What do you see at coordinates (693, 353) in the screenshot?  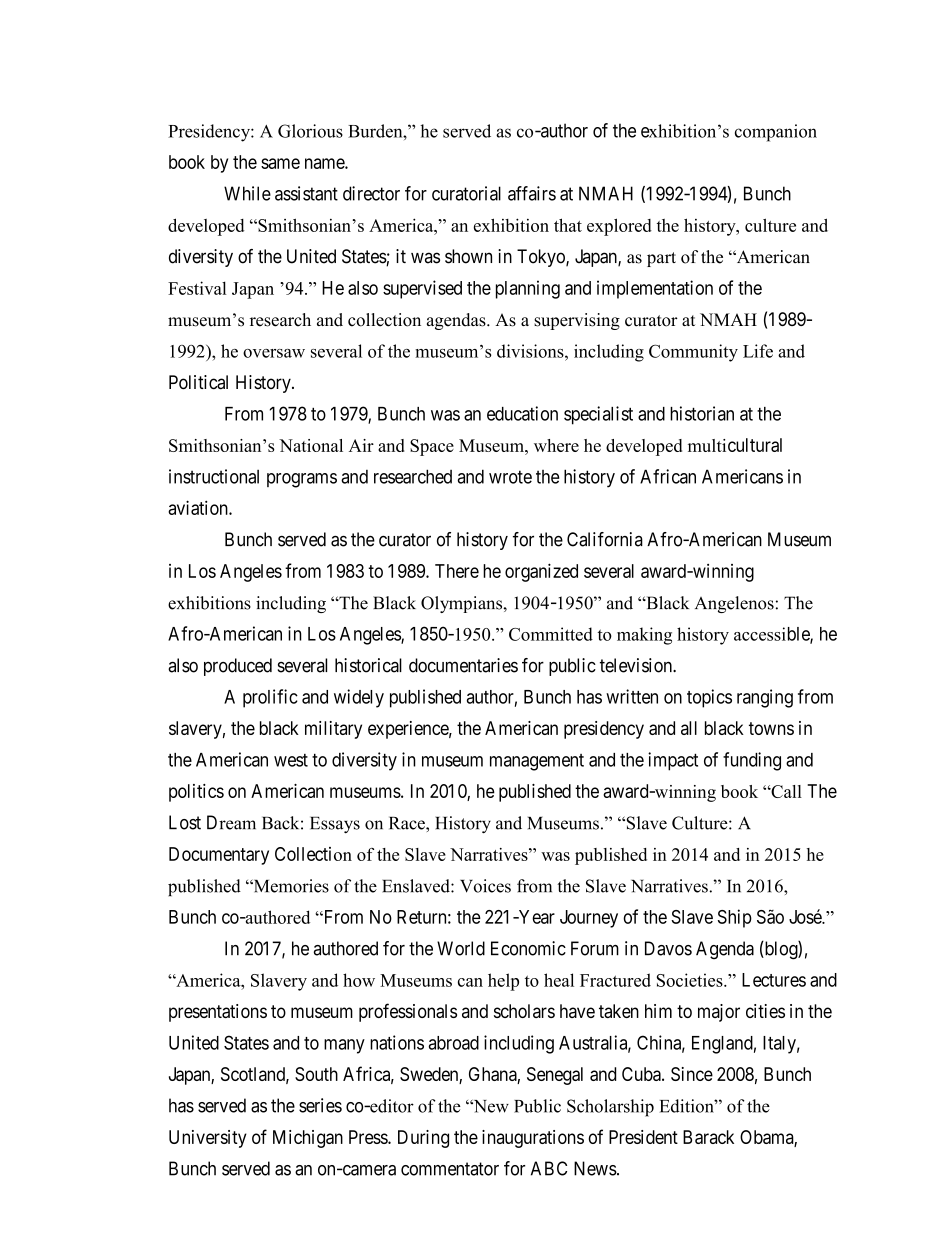 I see `Community` at bounding box center [693, 353].
